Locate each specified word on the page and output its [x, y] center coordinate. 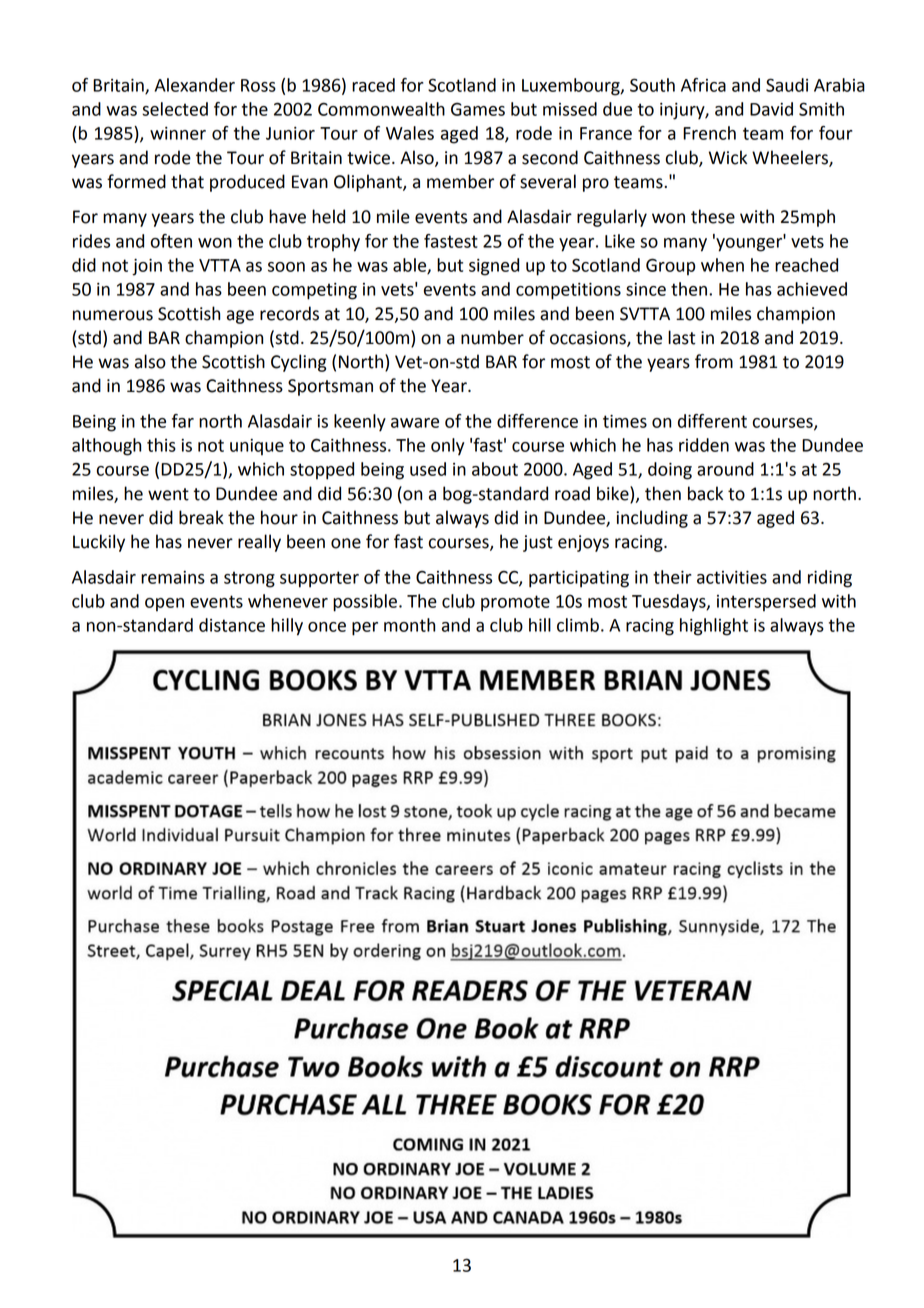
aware [415, 423]
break [201, 517]
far [183, 421]
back [705, 493]
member [460, 181]
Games [478, 109]
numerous [113, 315]
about [495, 469]
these [713, 216]
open [164, 605]
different [712, 421]
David [771, 109]
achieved [812, 289]
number [492, 337]
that [187, 181]
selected [175, 109]
